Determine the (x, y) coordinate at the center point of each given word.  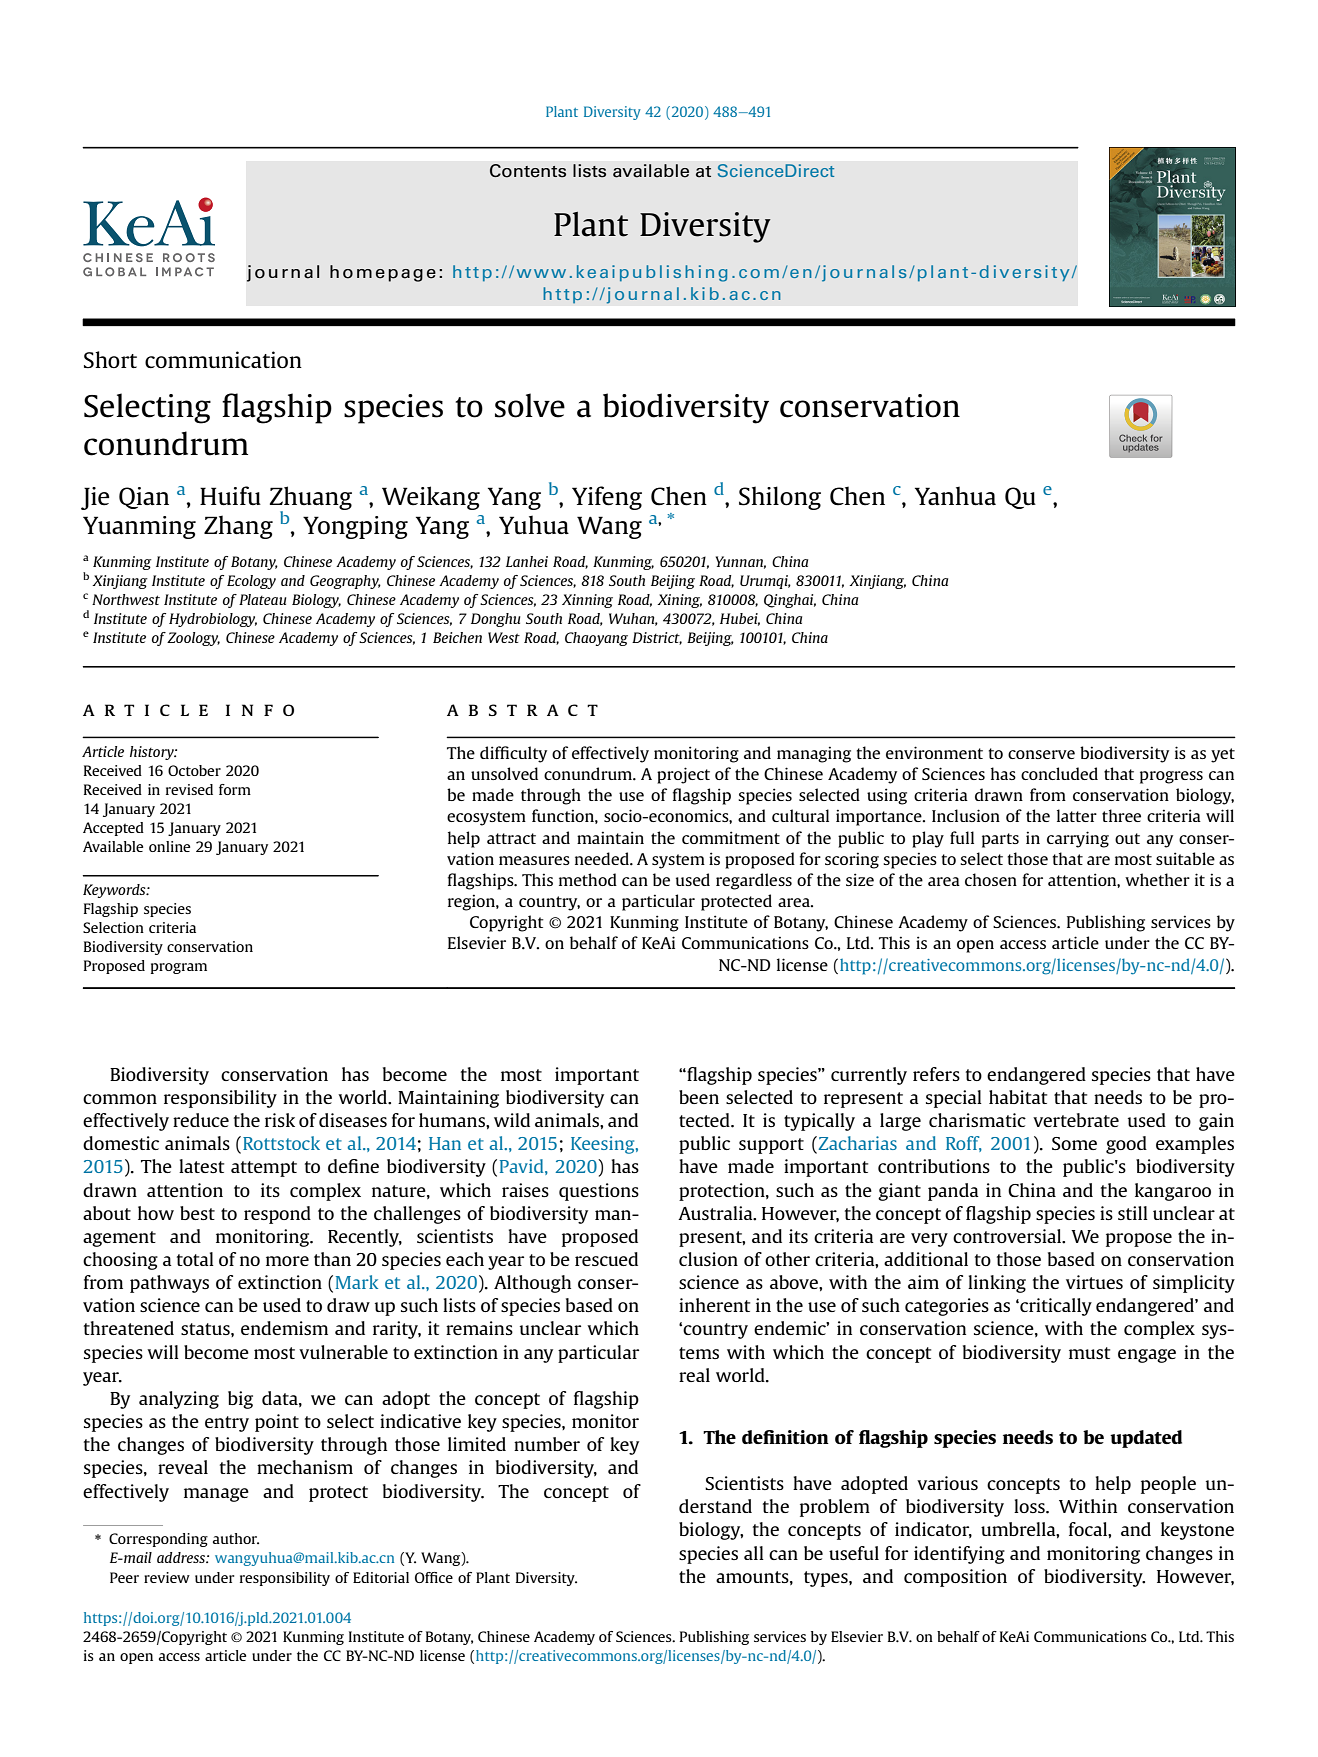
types (827, 1579)
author (236, 1538)
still (1133, 1213)
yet (1223, 755)
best (197, 1213)
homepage (383, 273)
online (169, 846)
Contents (528, 171)
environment (934, 752)
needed (603, 858)
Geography (345, 582)
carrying (1078, 839)
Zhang (238, 527)
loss (1030, 1506)
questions (599, 1192)
